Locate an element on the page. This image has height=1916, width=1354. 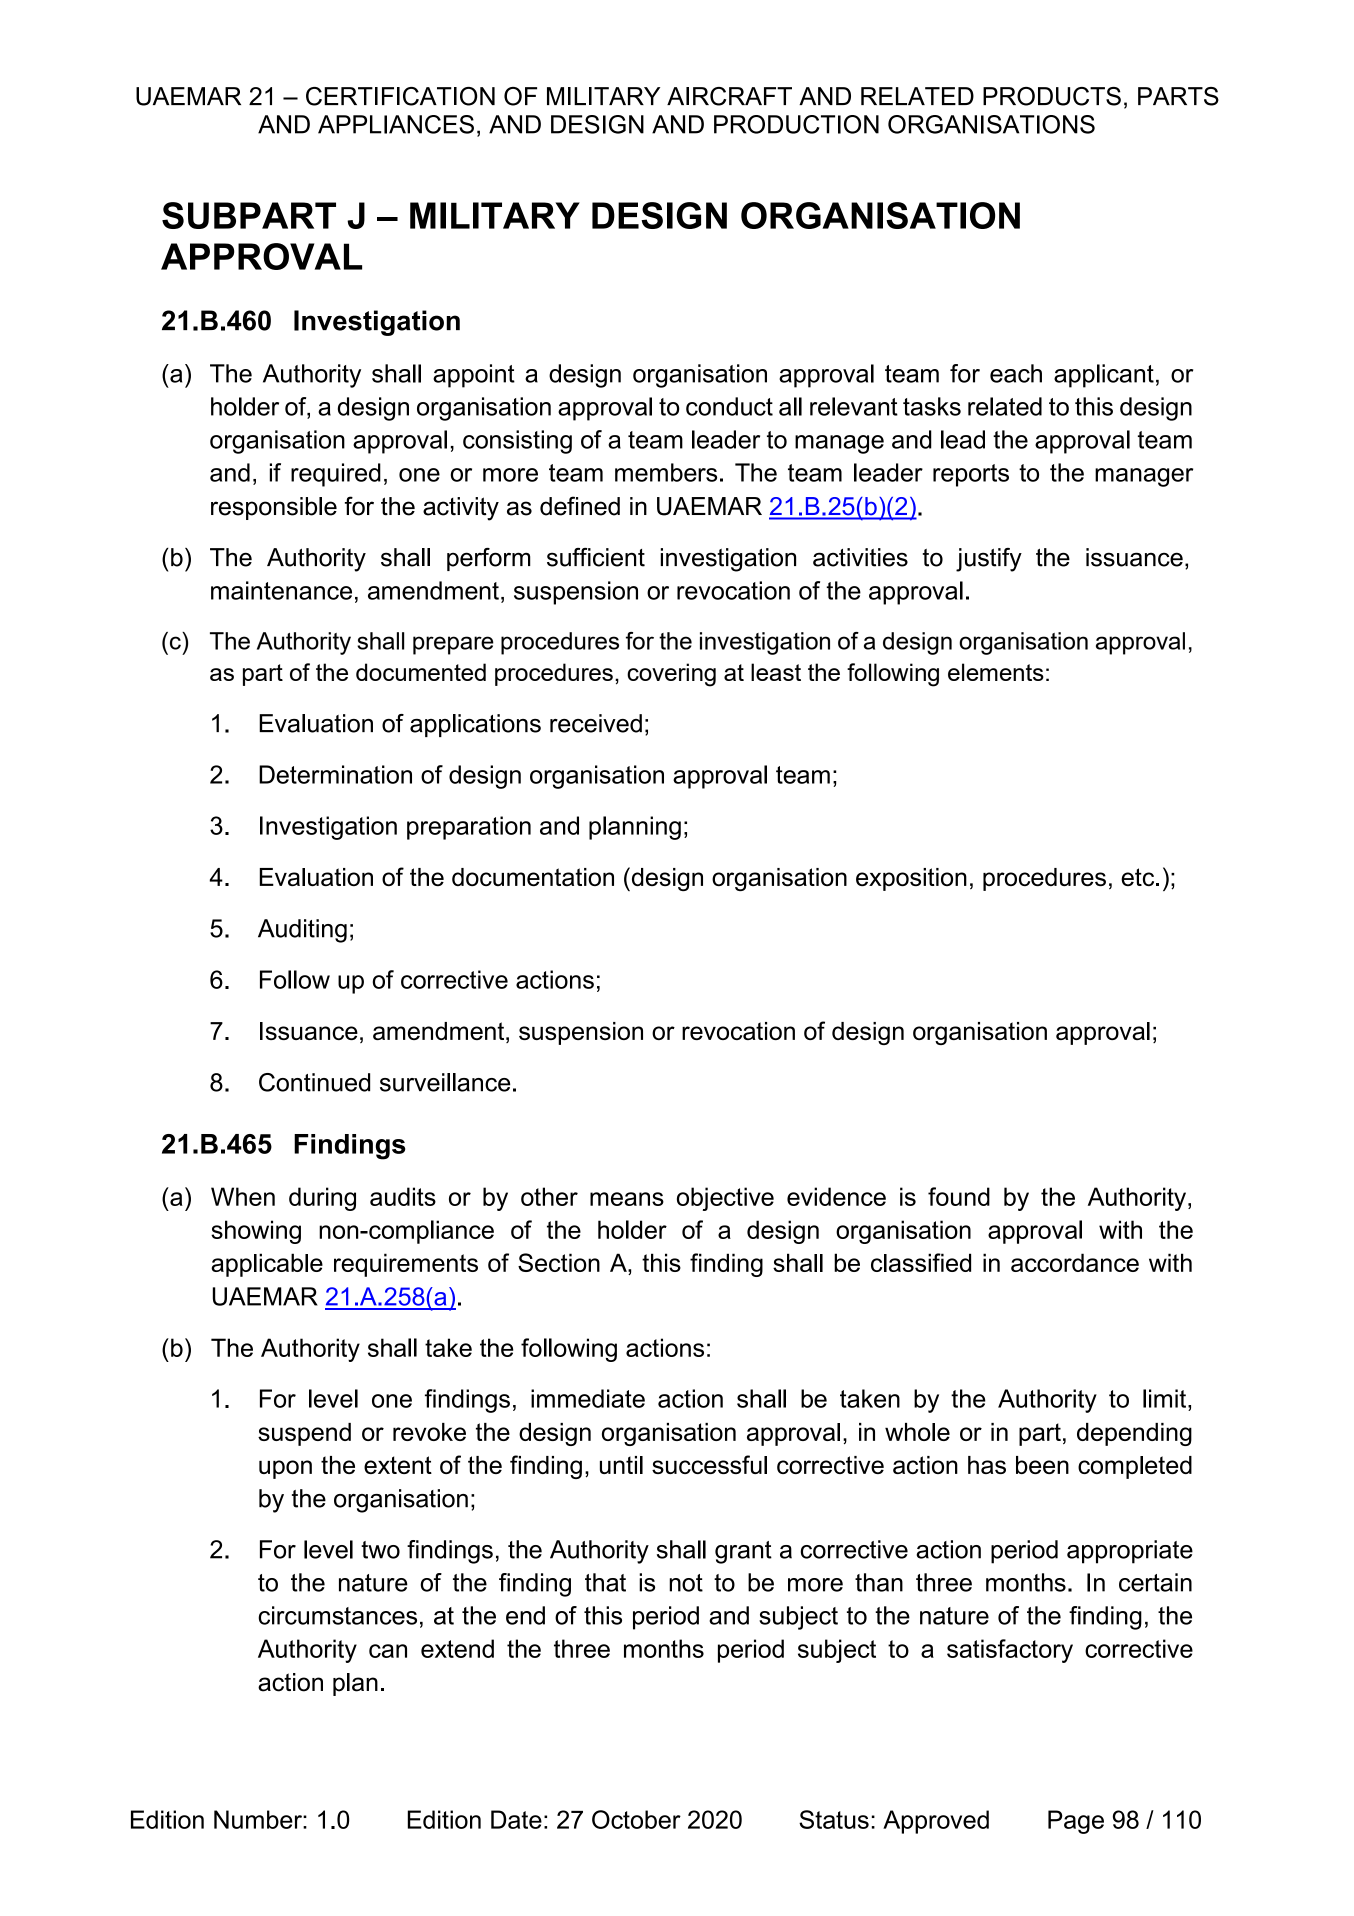
APPLIANCES is located at coordinates (396, 124).
